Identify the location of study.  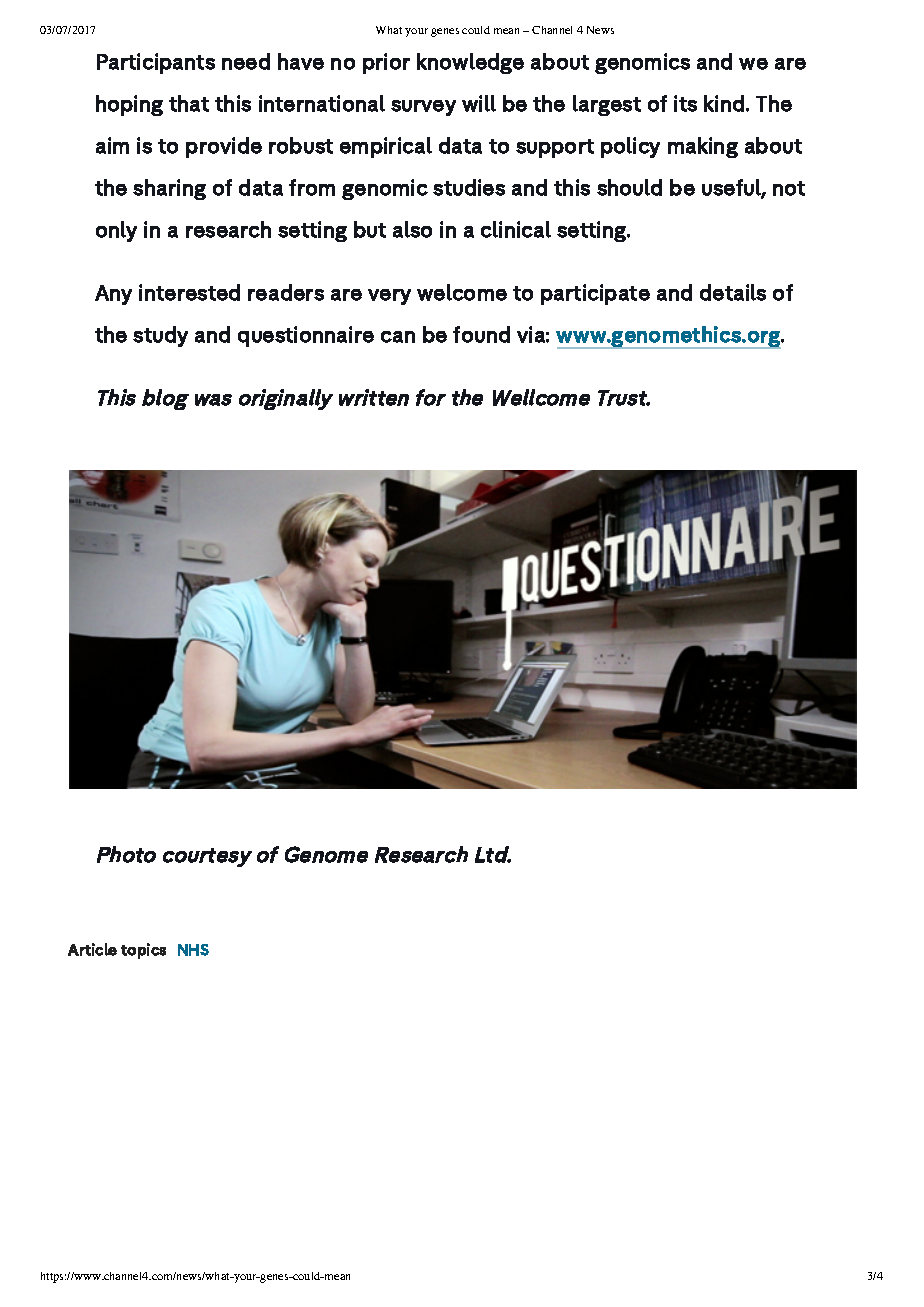
(160, 336).
